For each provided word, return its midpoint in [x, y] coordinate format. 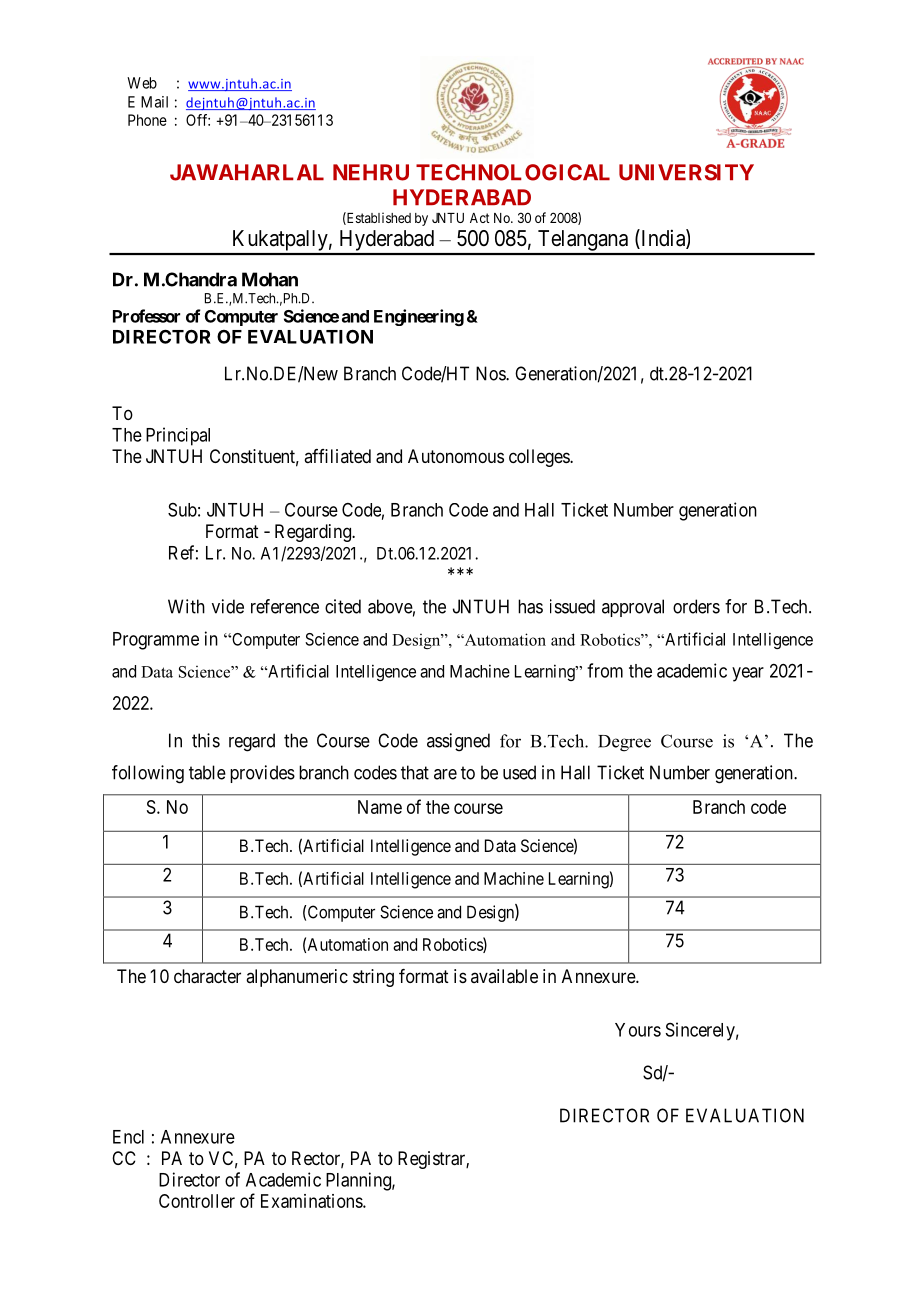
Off [198, 120]
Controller [197, 1201]
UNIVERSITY [686, 172]
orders [696, 606]
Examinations [312, 1201]
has [530, 606]
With [186, 606]
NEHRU [371, 172]
